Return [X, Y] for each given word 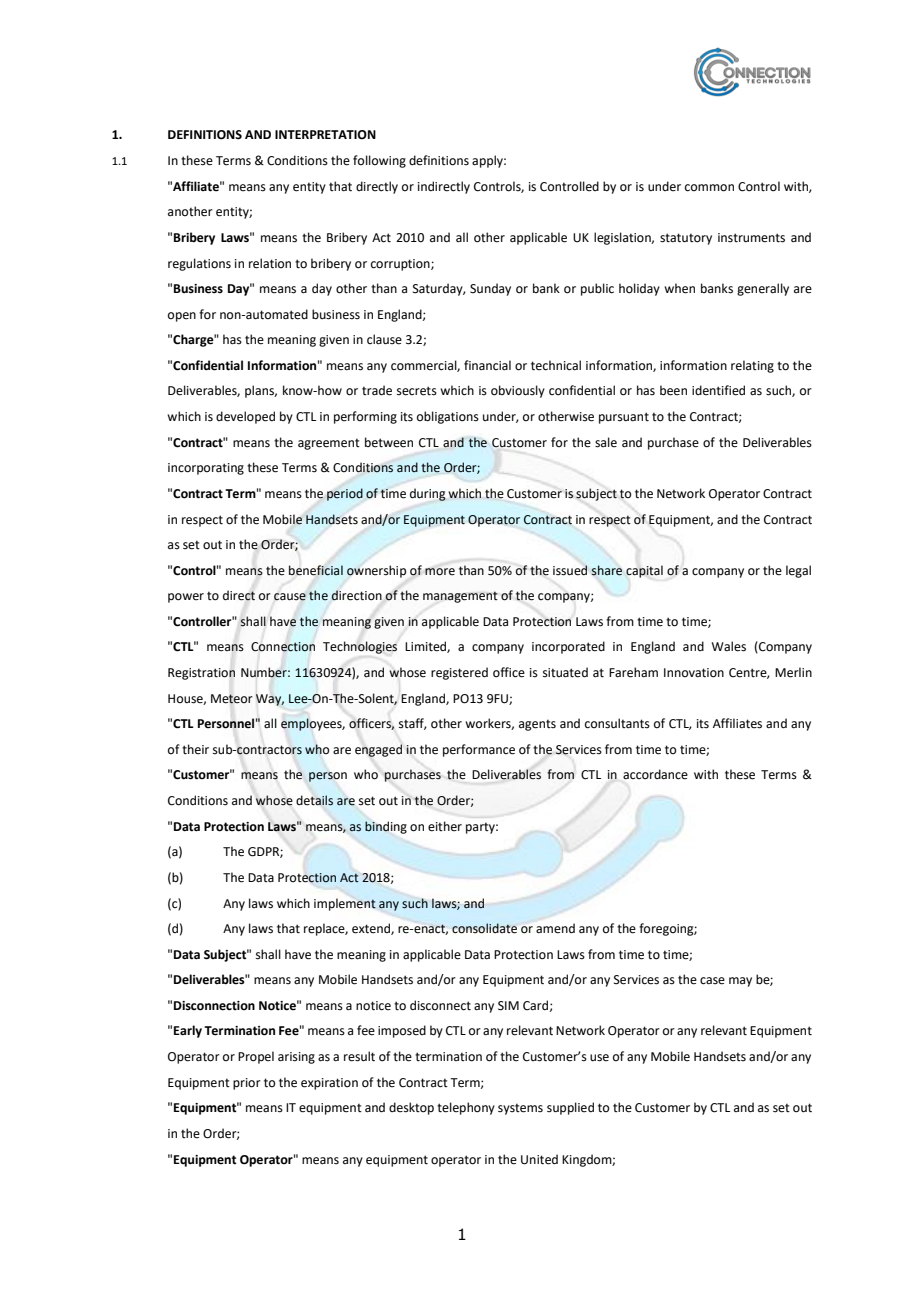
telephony [466, 1108]
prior [247, 1084]
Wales [728, 646]
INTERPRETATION [325, 135]
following [379, 161]
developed [245, 417]
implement [345, 904]
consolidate [484, 928]
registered [459, 673]
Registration [201, 674]
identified [718, 390]
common [709, 188]
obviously [518, 391]
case [712, 981]
